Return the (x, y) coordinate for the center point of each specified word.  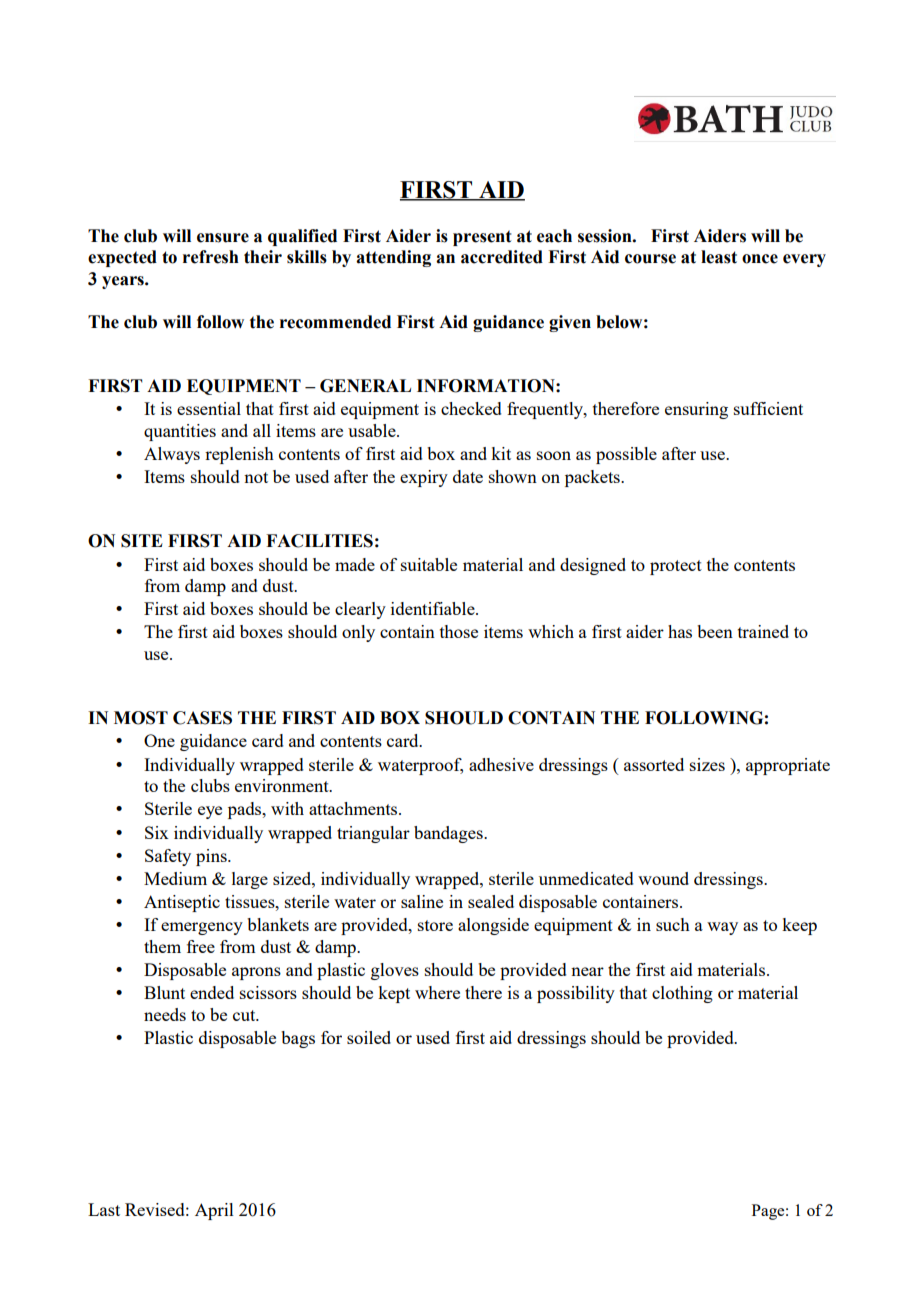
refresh (211, 257)
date (468, 476)
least (719, 257)
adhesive (501, 764)
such (673, 924)
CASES (202, 718)
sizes (707, 764)
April (214, 1211)
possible (626, 455)
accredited (502, 257)
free (201, 946)
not (256, 477)
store (435, 925)
